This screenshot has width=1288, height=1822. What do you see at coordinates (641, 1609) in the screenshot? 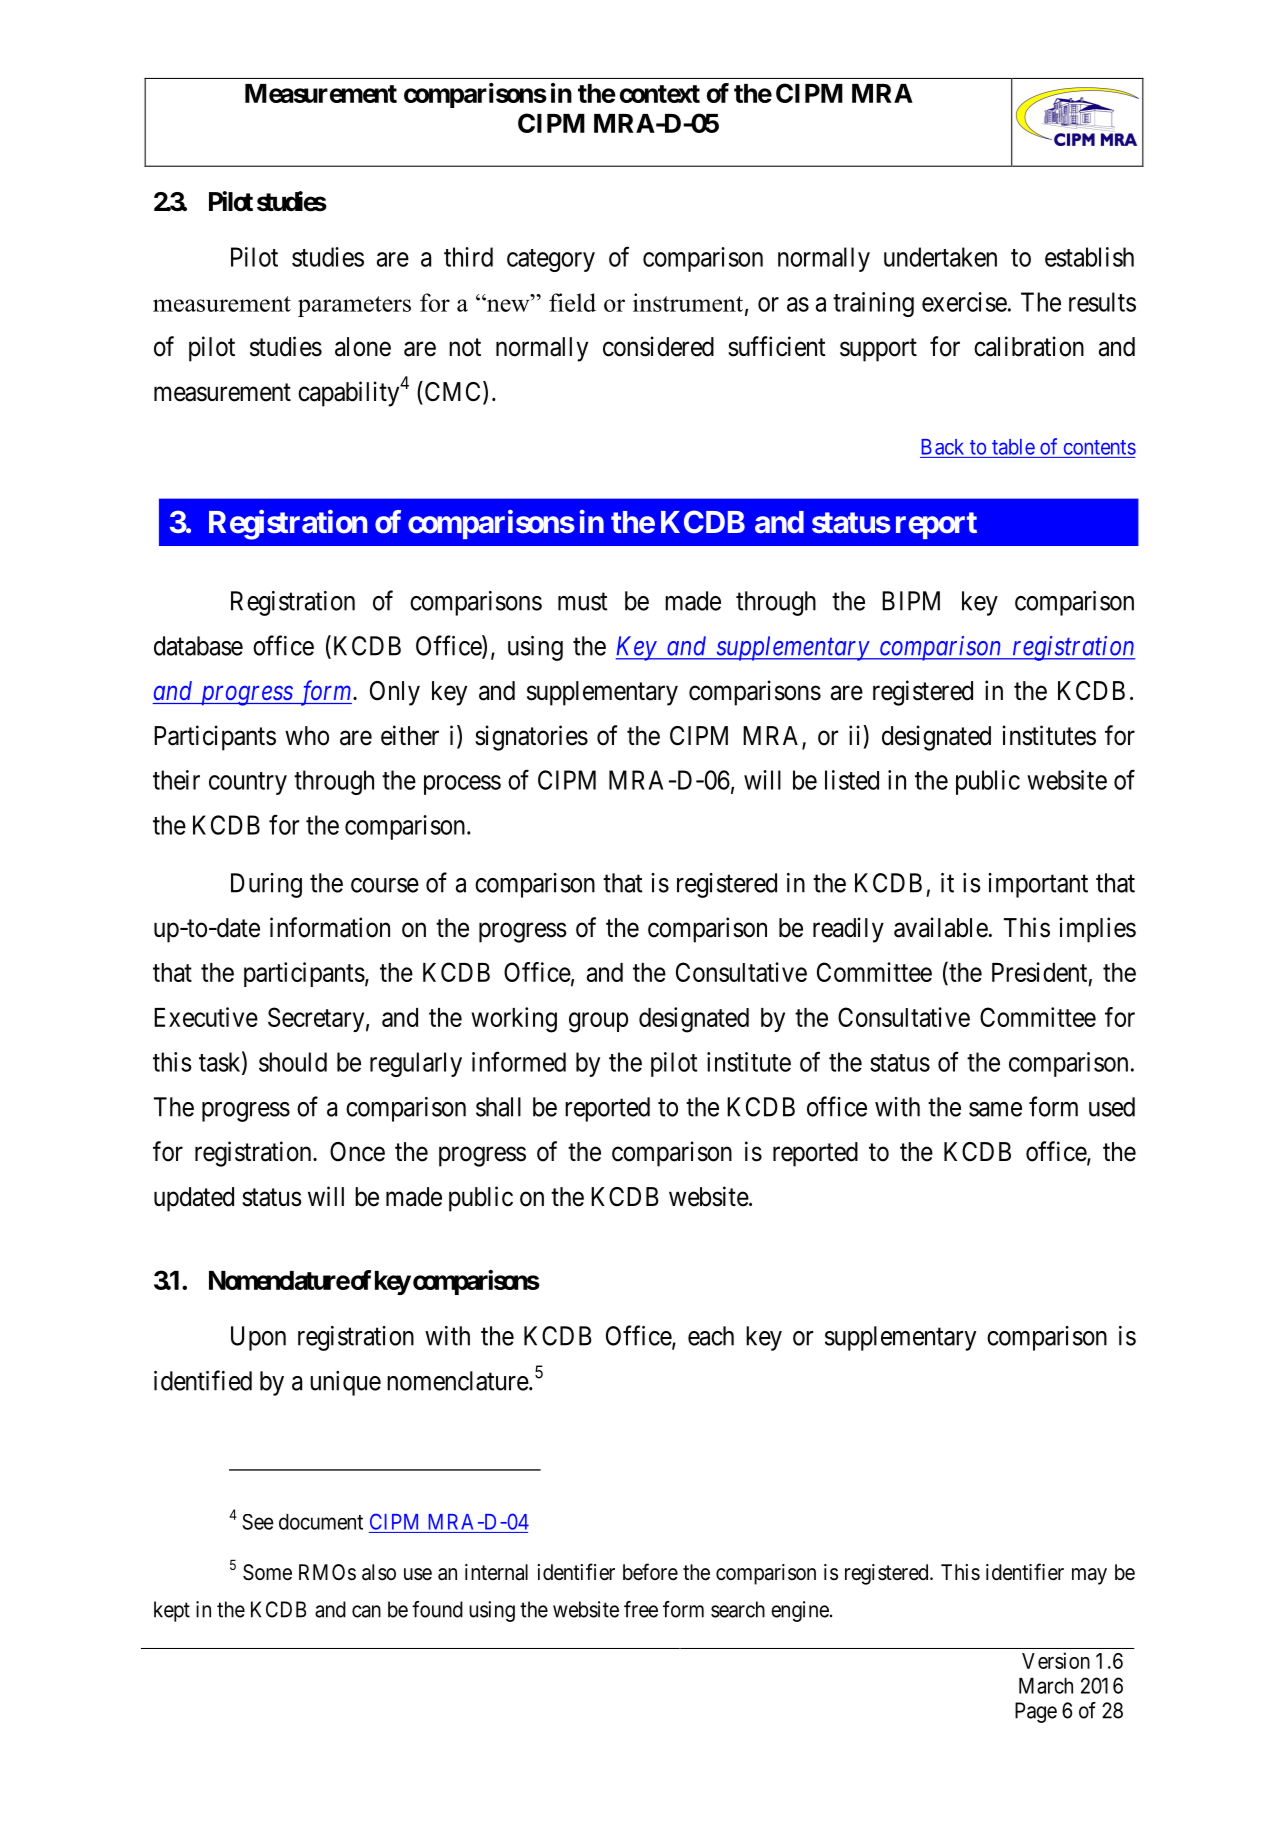
I see `free` at bounding box center [641, 1609].
